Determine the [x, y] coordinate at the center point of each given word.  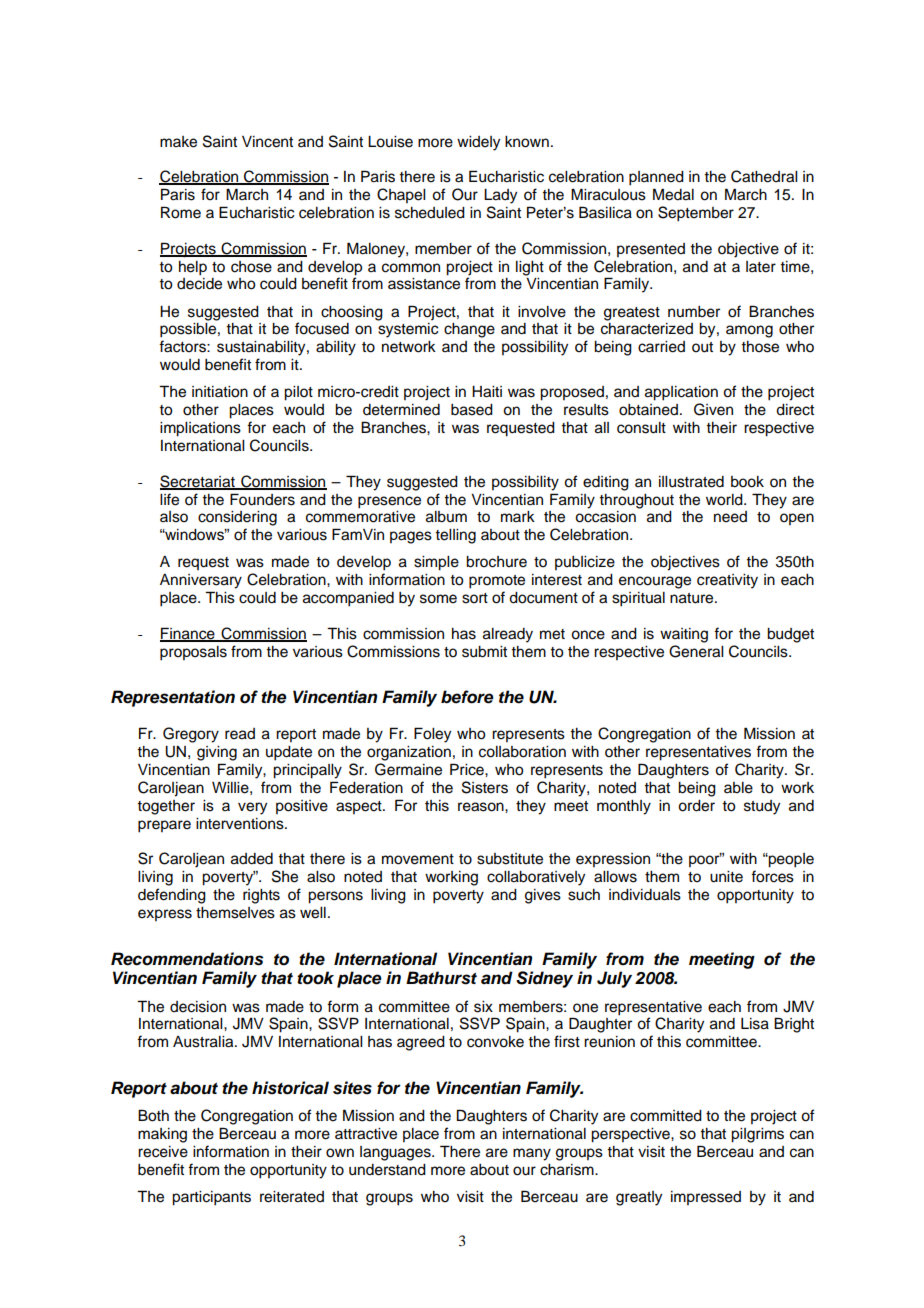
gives [543, 896]
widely [478, 143]
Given [713, 409]
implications [200, 429]
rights [261, 896]
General [696, 651]
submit [484, 652]
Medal [673, 194]
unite [726, 877]
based [472, 410]
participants [211, 1198]
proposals [193, 653]
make [178, 142]
